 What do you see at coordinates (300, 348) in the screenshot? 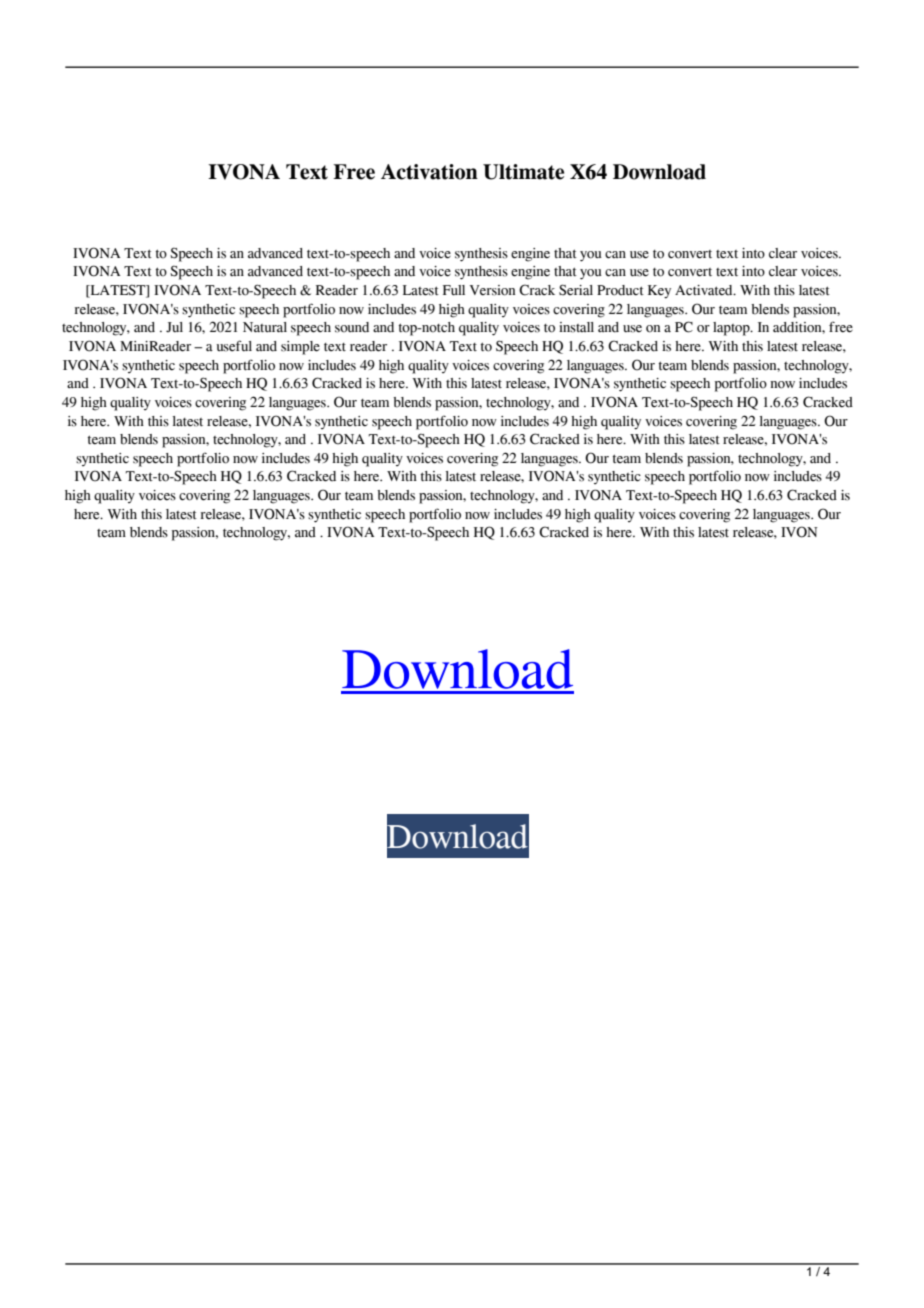
I see `simple` at bounding box center [300, 348].
